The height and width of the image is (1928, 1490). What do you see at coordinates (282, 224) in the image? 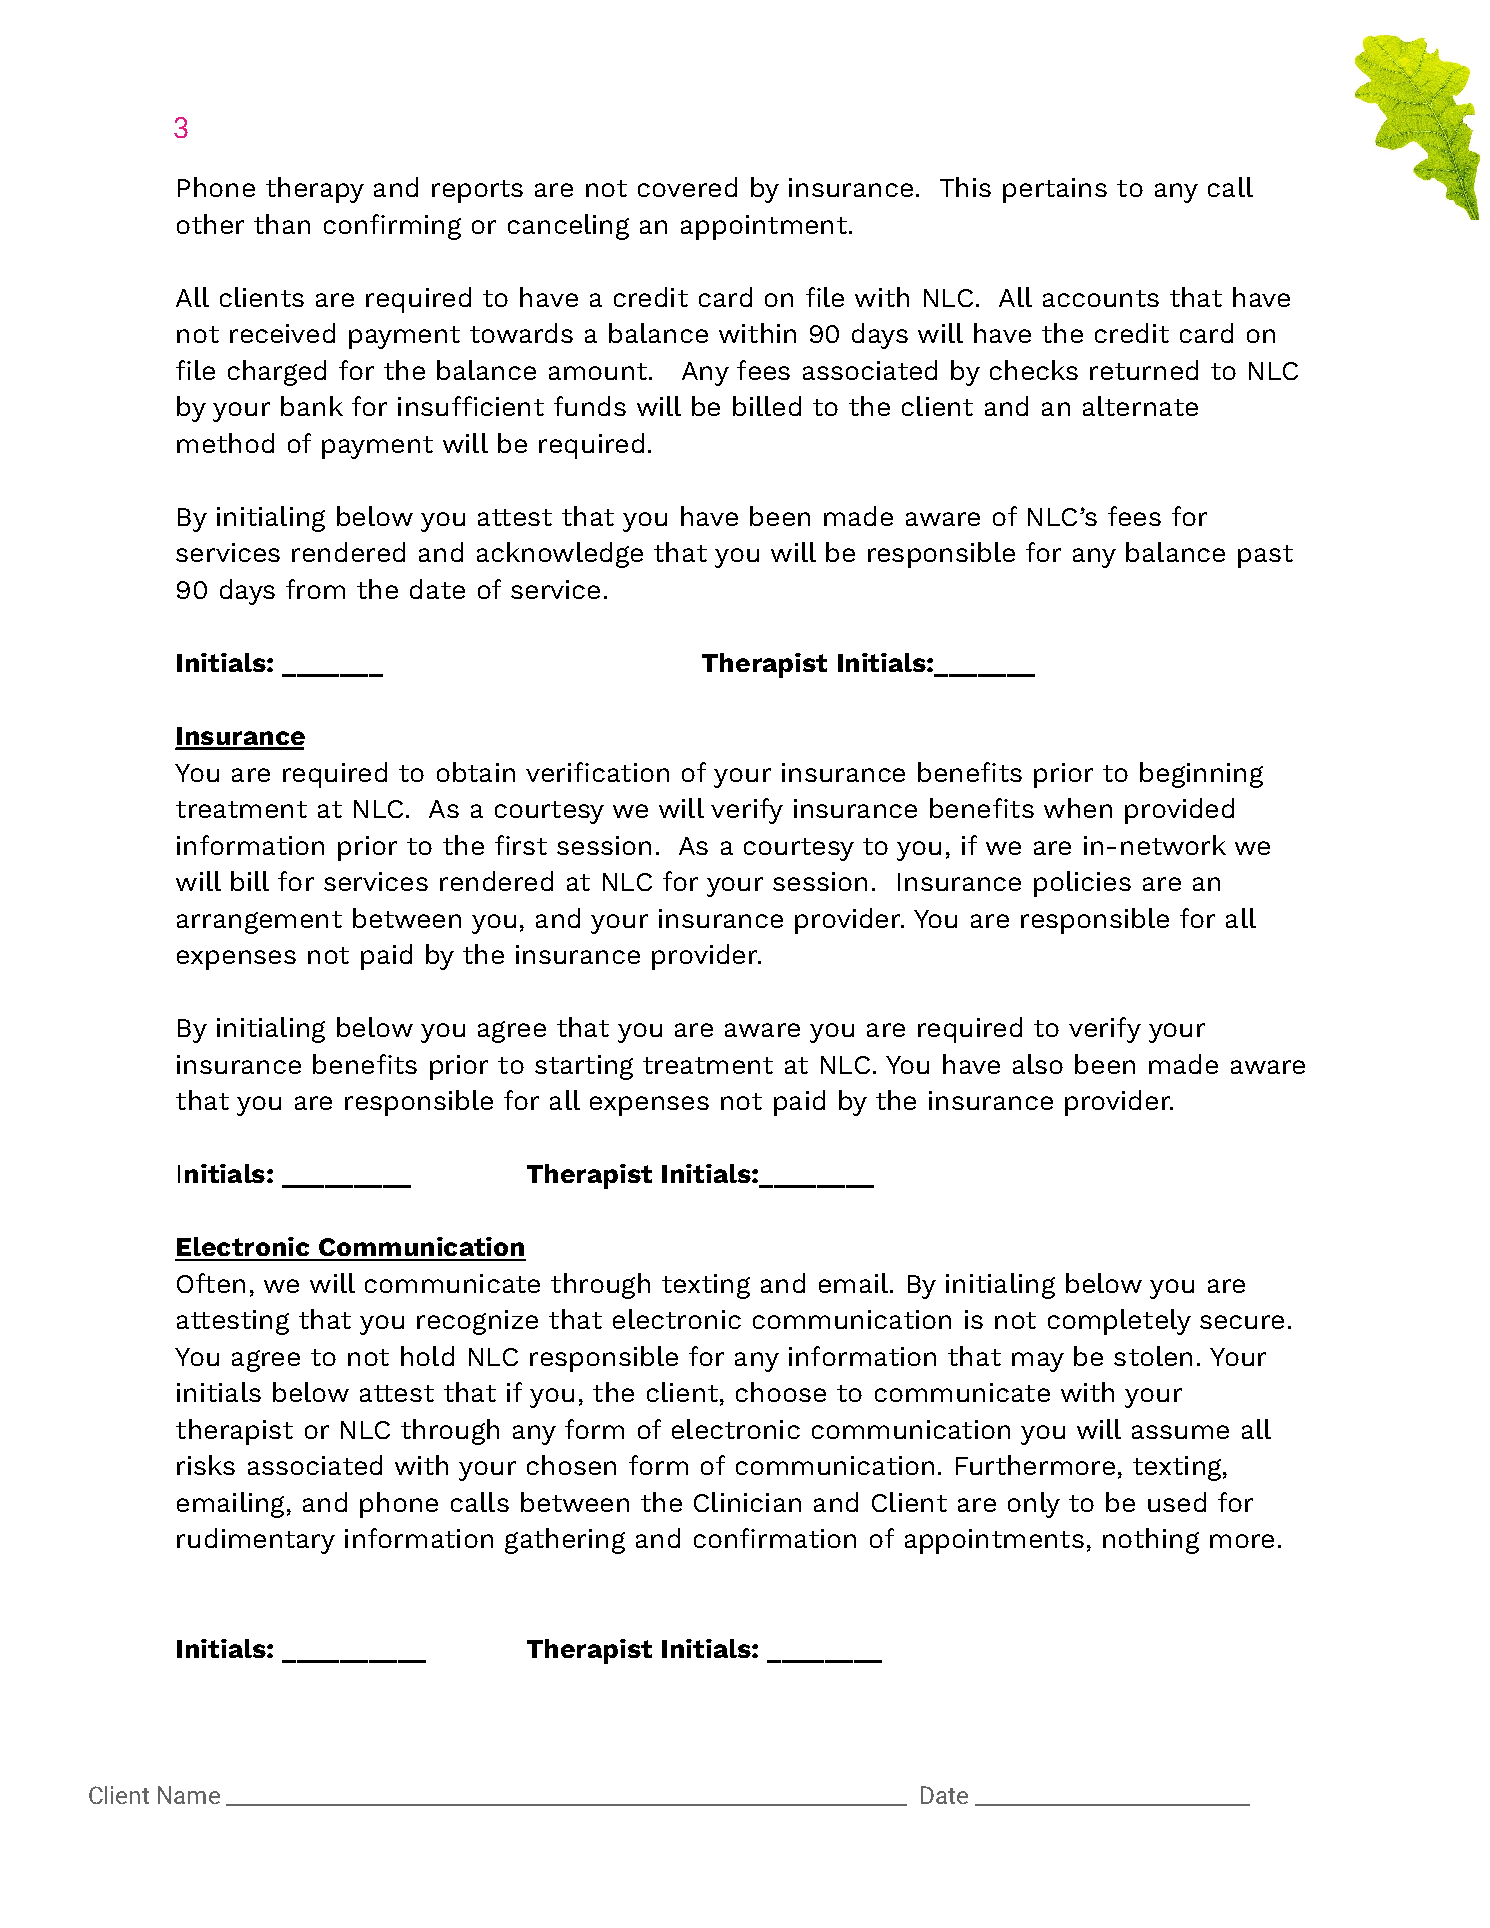
I see `than` at bounding box center [282, 224].
